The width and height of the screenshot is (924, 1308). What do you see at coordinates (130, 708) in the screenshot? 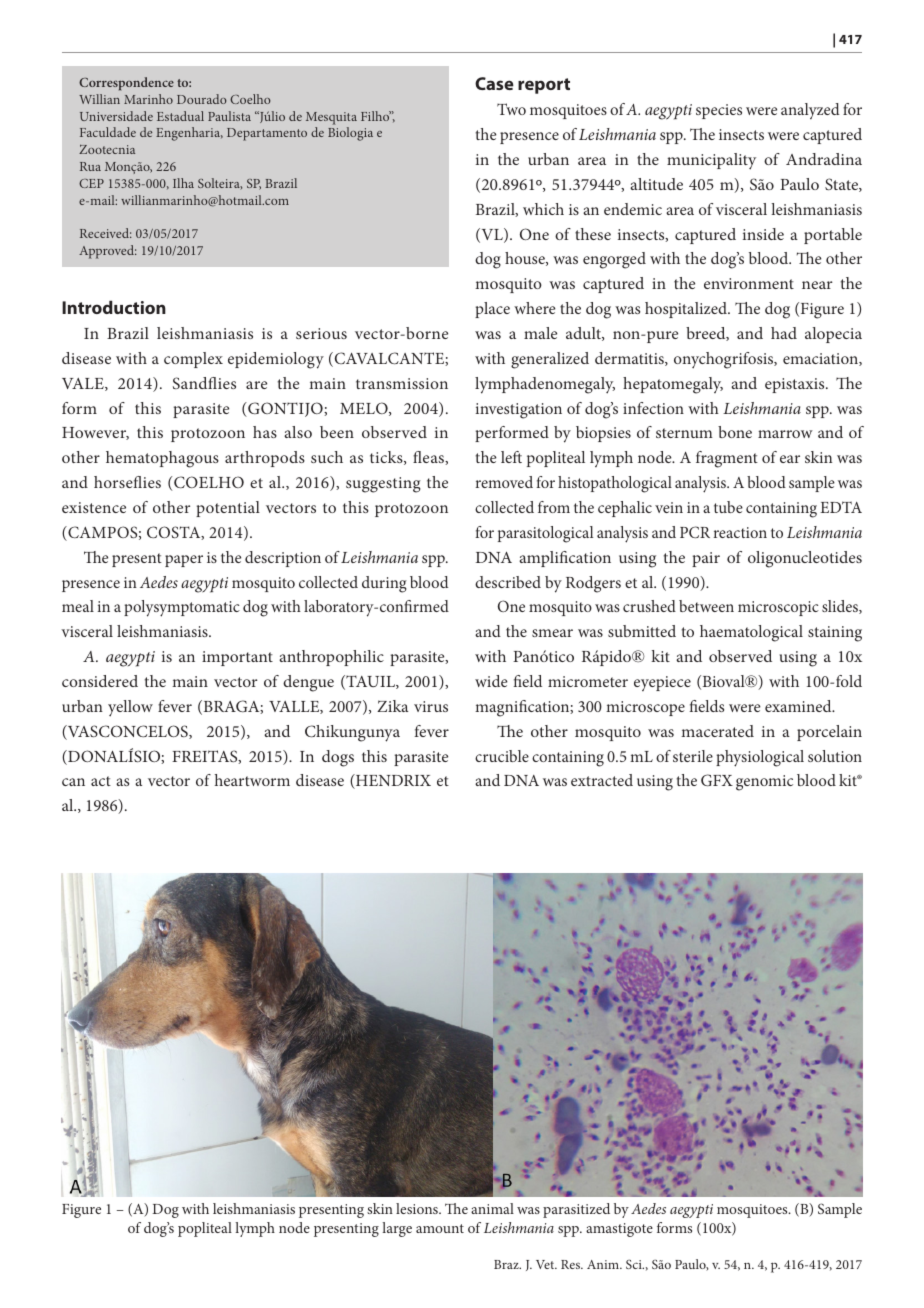
I see `yellow` at bounding box center [130, 708].
